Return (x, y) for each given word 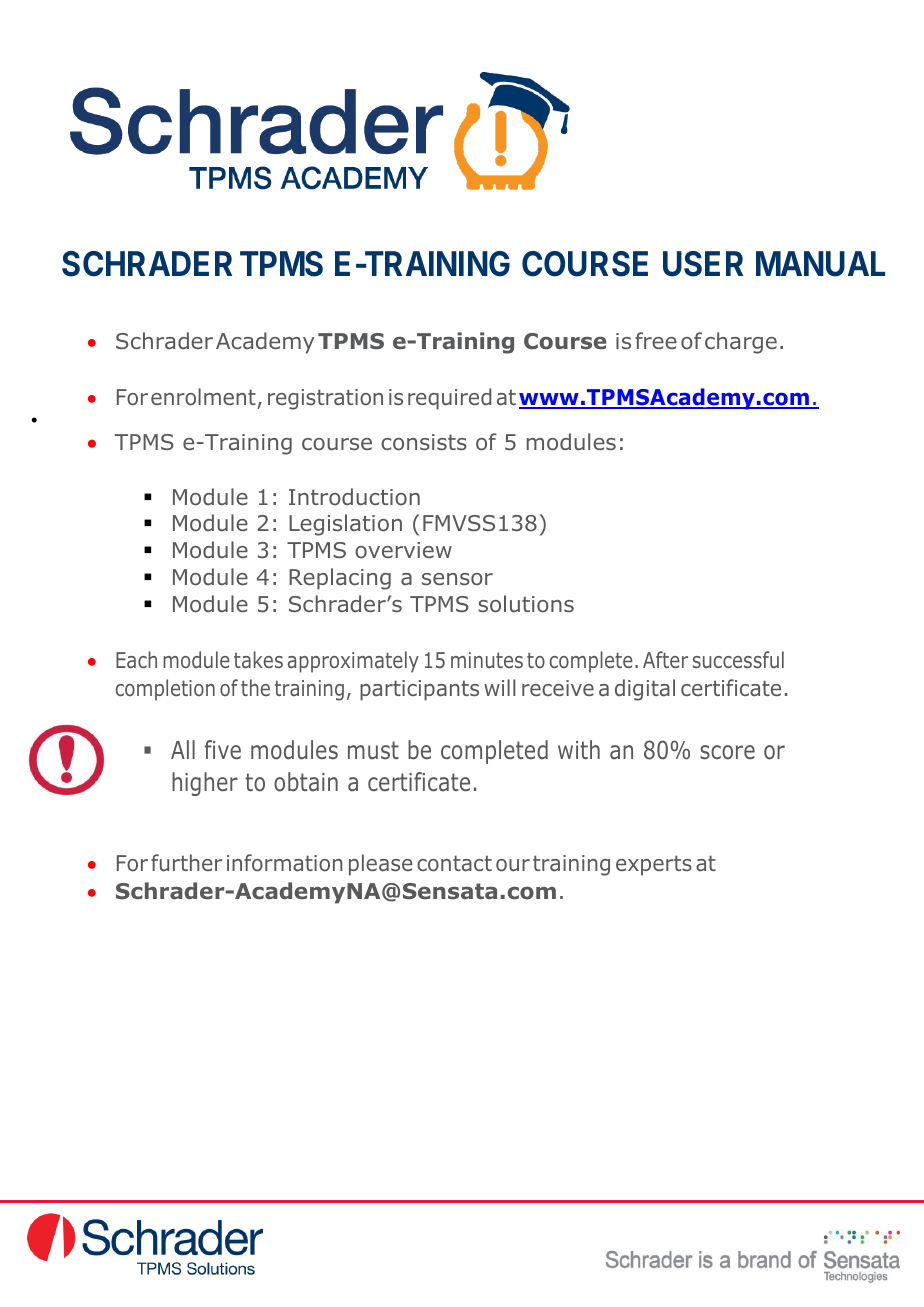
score (727, 752)
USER (703, 264)
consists (424, 442)
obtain (306, 782)
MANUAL (820, 264)
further (186, 863)
